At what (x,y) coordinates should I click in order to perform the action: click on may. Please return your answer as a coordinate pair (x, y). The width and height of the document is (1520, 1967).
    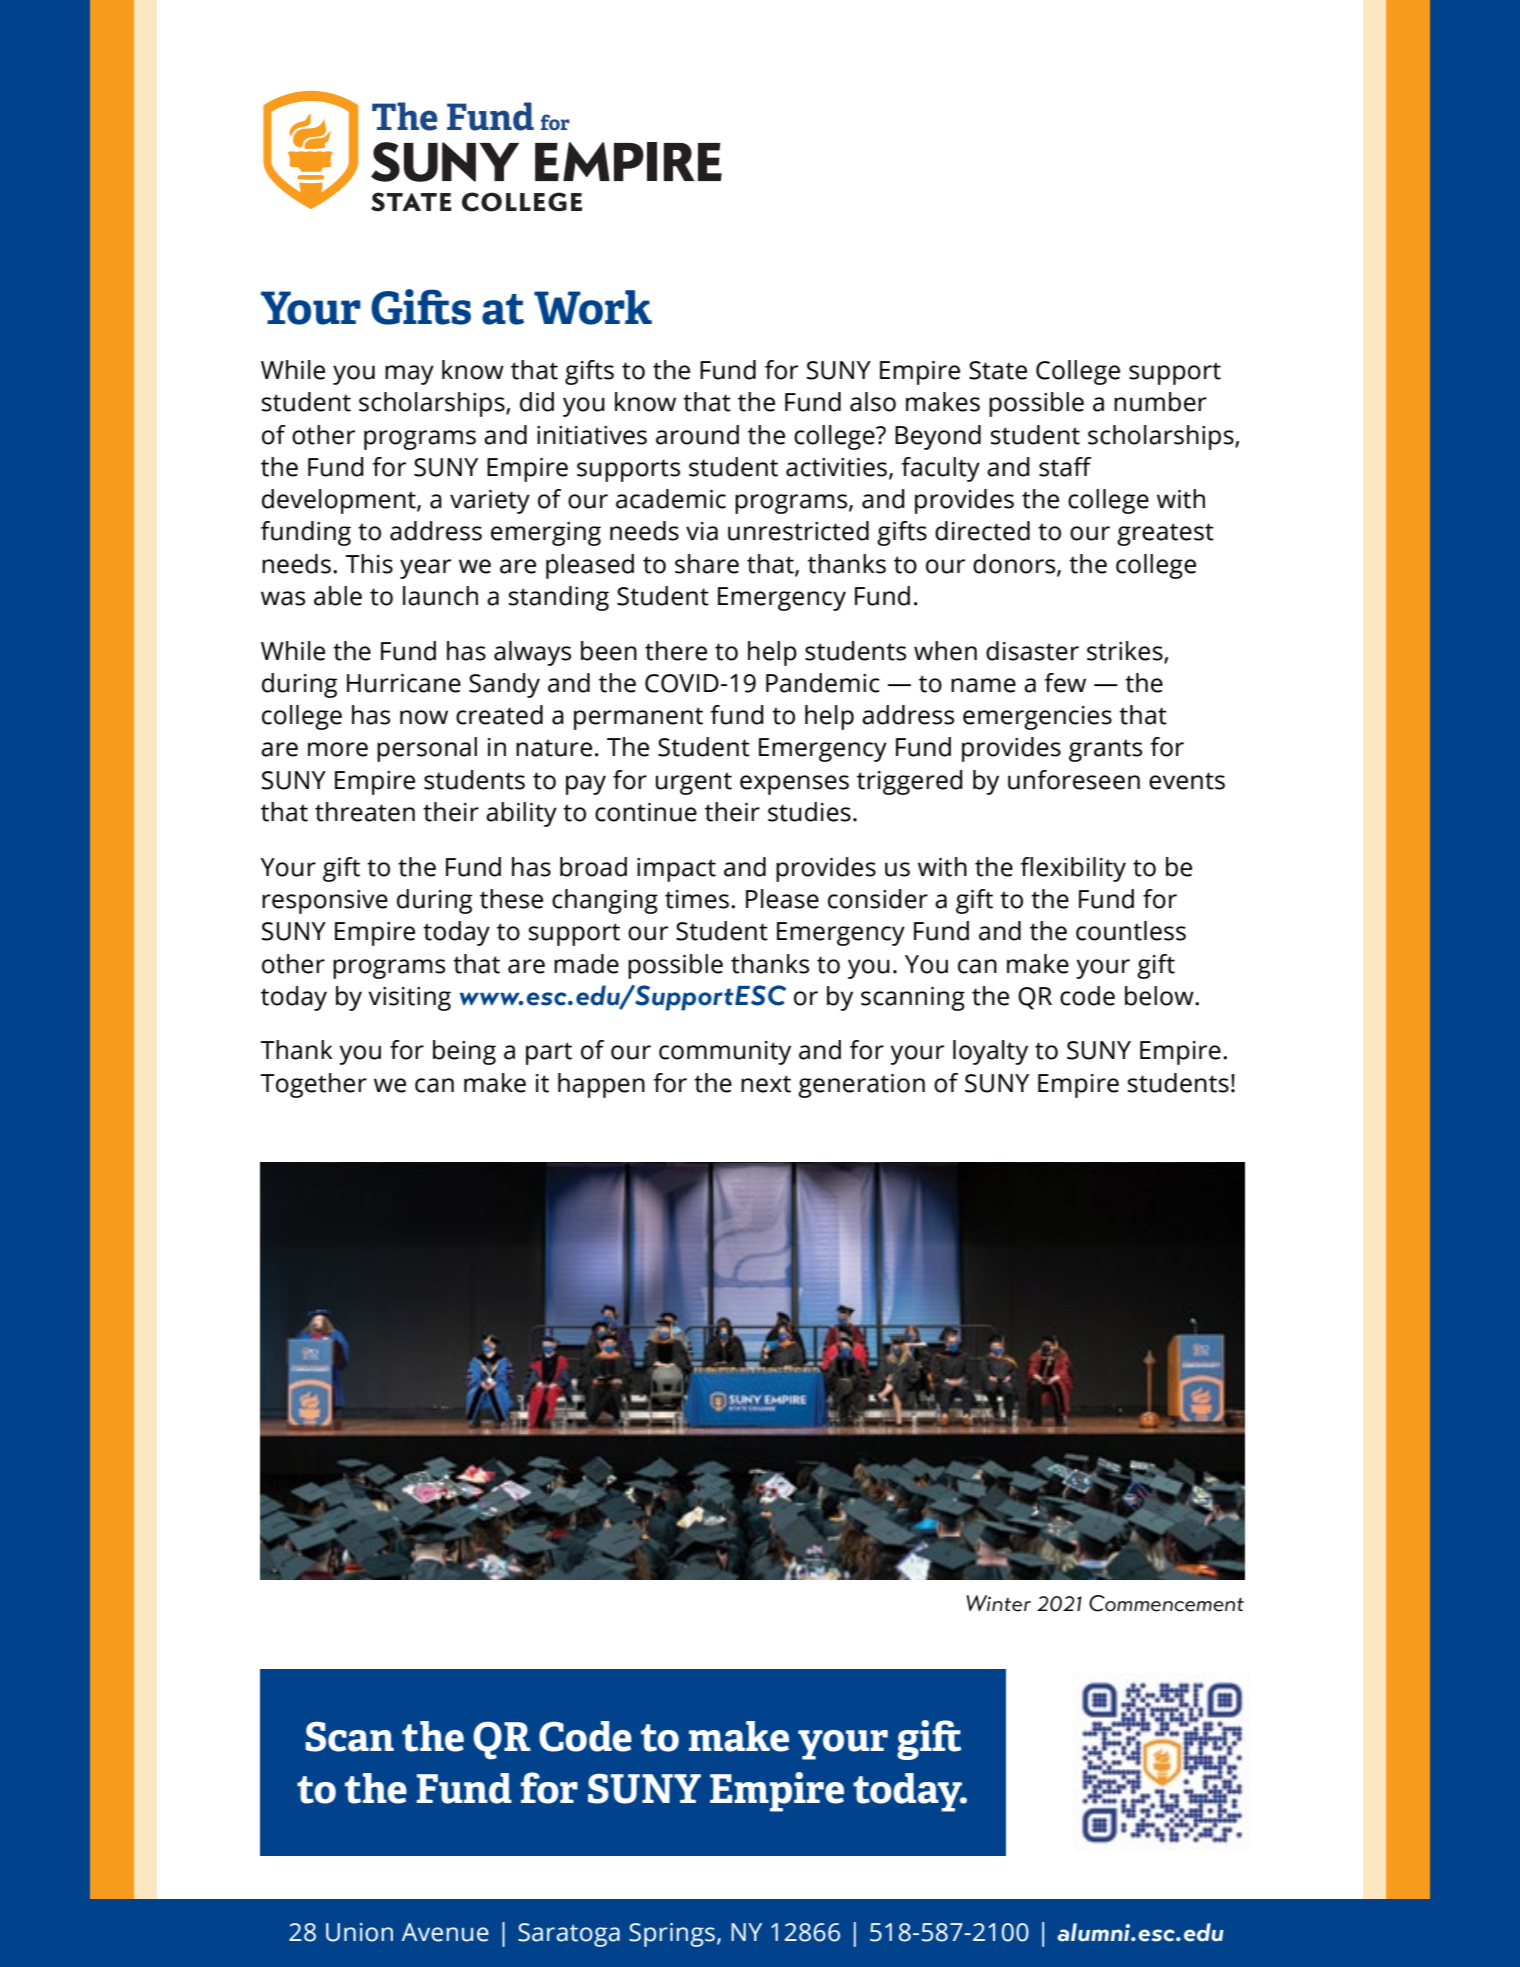
    Looking at the image, I should click on (409, 375).
